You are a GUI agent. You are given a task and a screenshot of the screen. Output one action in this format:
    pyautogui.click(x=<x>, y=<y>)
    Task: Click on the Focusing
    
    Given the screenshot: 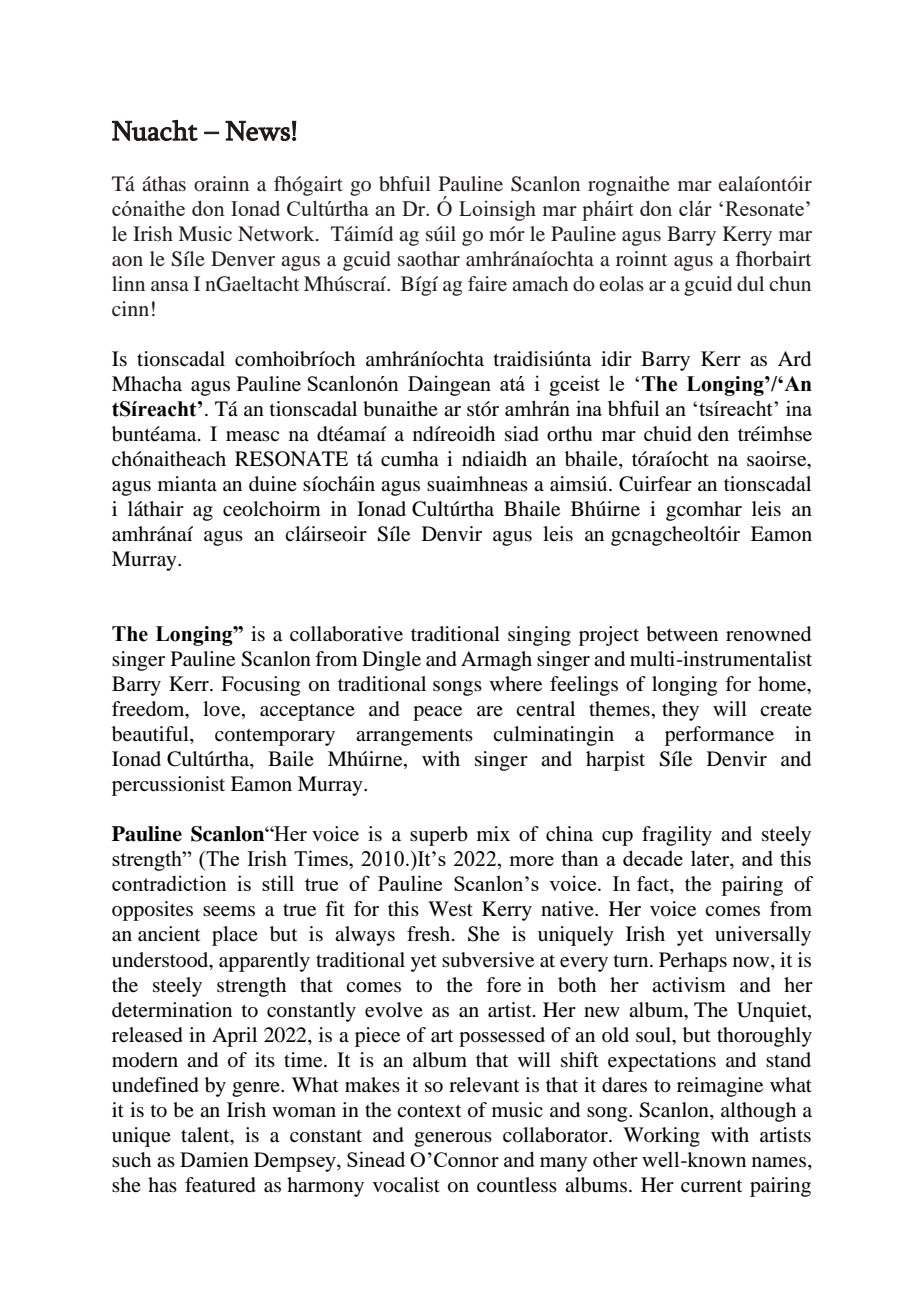 What is the action you would take?
    pyautogui.click(x=260, y=686)
